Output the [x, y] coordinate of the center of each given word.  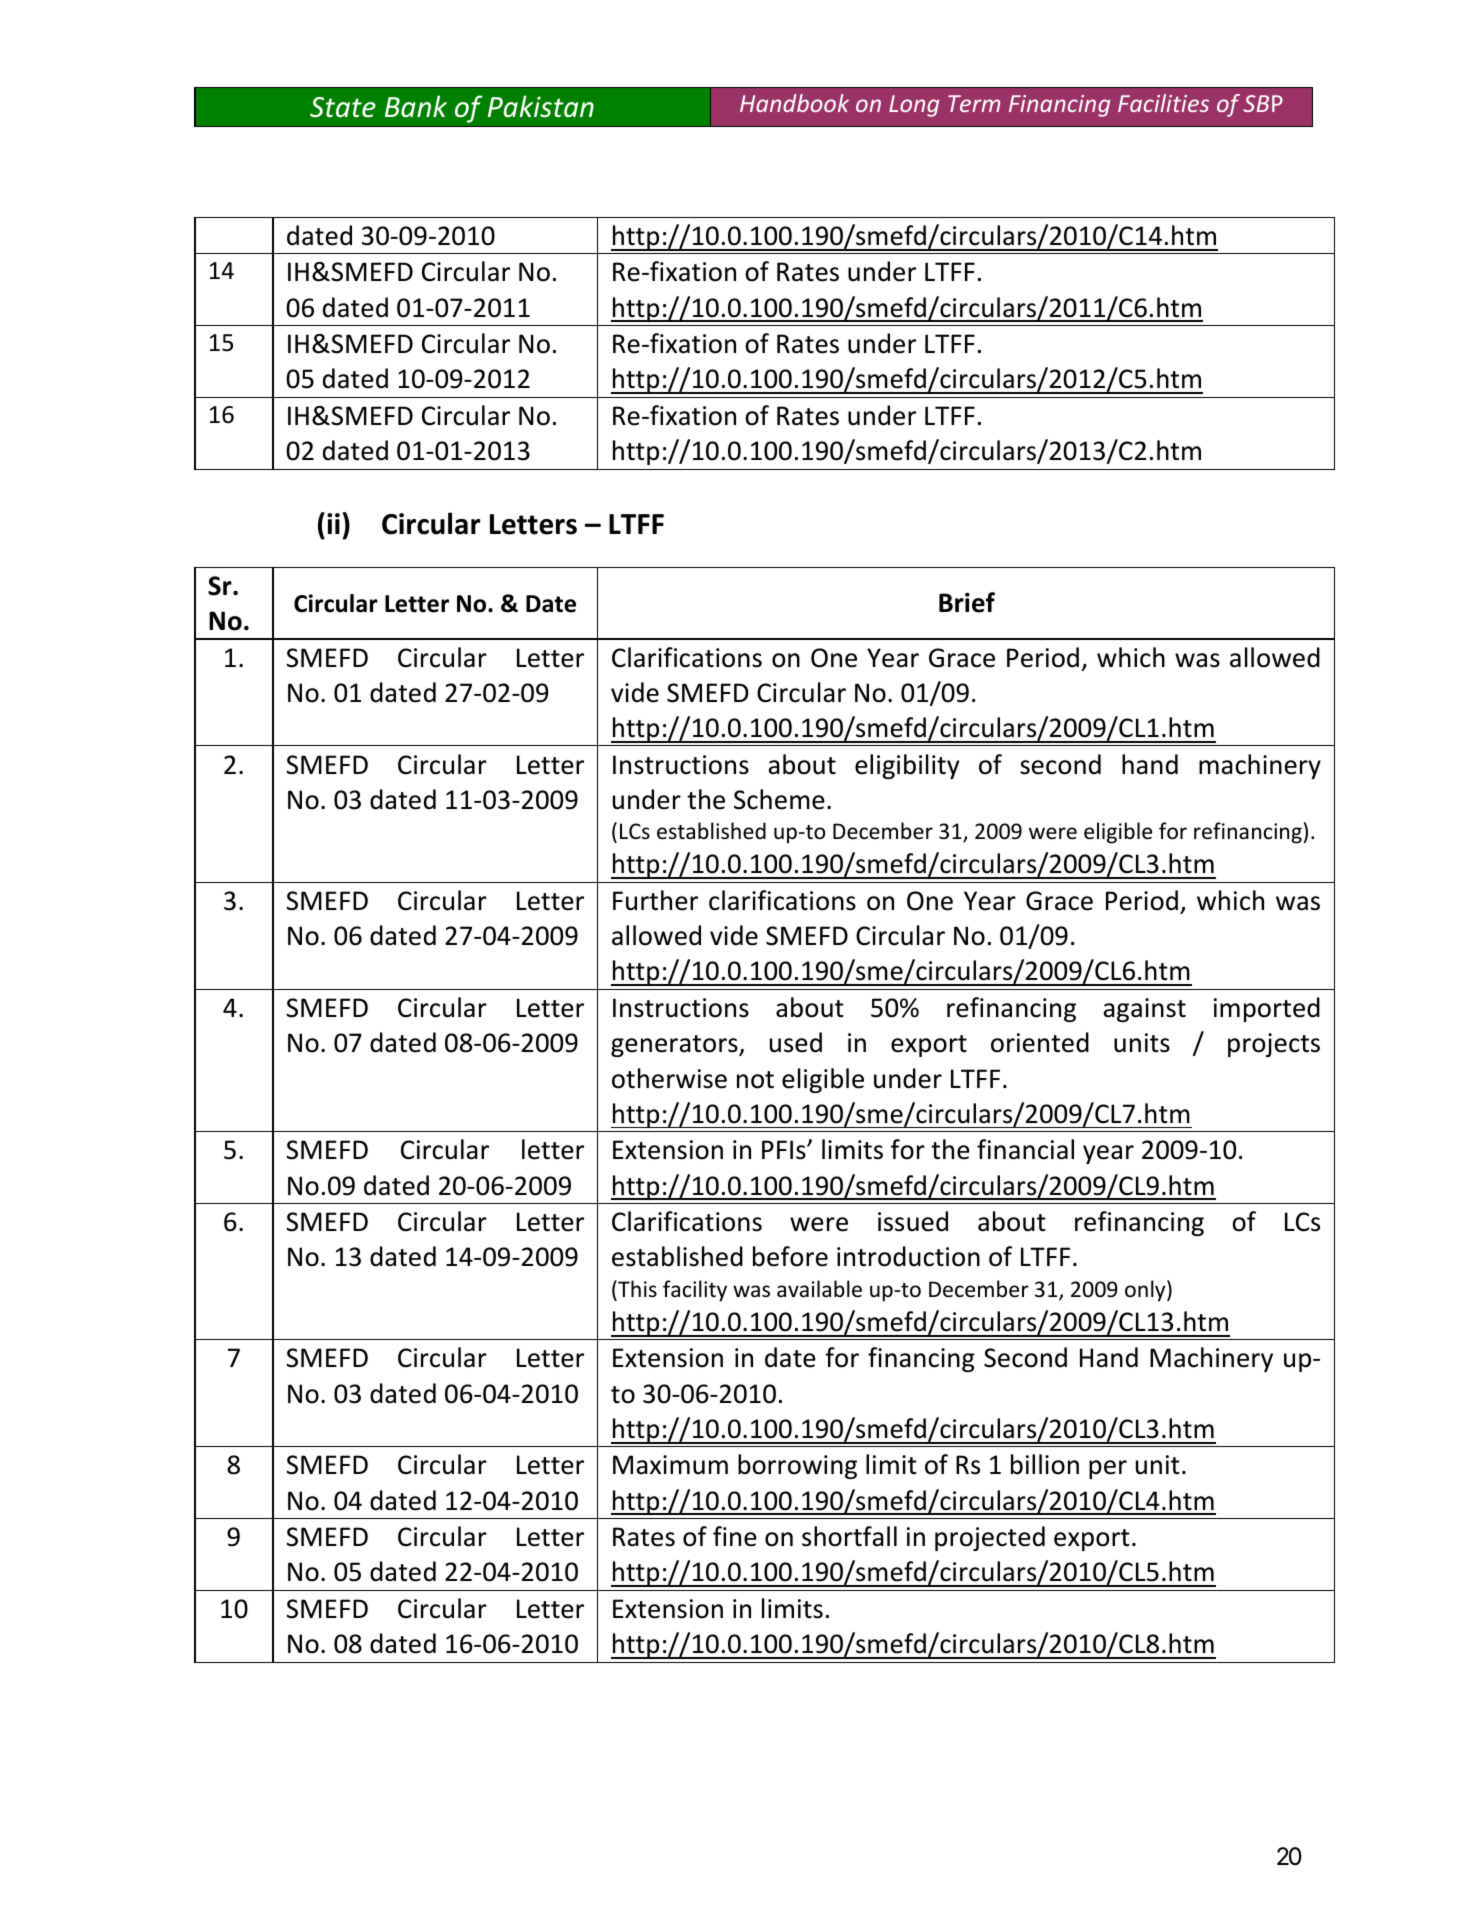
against [1145, 1010]
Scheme [779, 799]
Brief [967, 602]
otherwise [669, 1078]
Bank [416, 106]
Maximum [670, 1465]
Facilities [1163, 103]
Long [914, 106]
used [796, 1042]
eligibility [907, 766]
